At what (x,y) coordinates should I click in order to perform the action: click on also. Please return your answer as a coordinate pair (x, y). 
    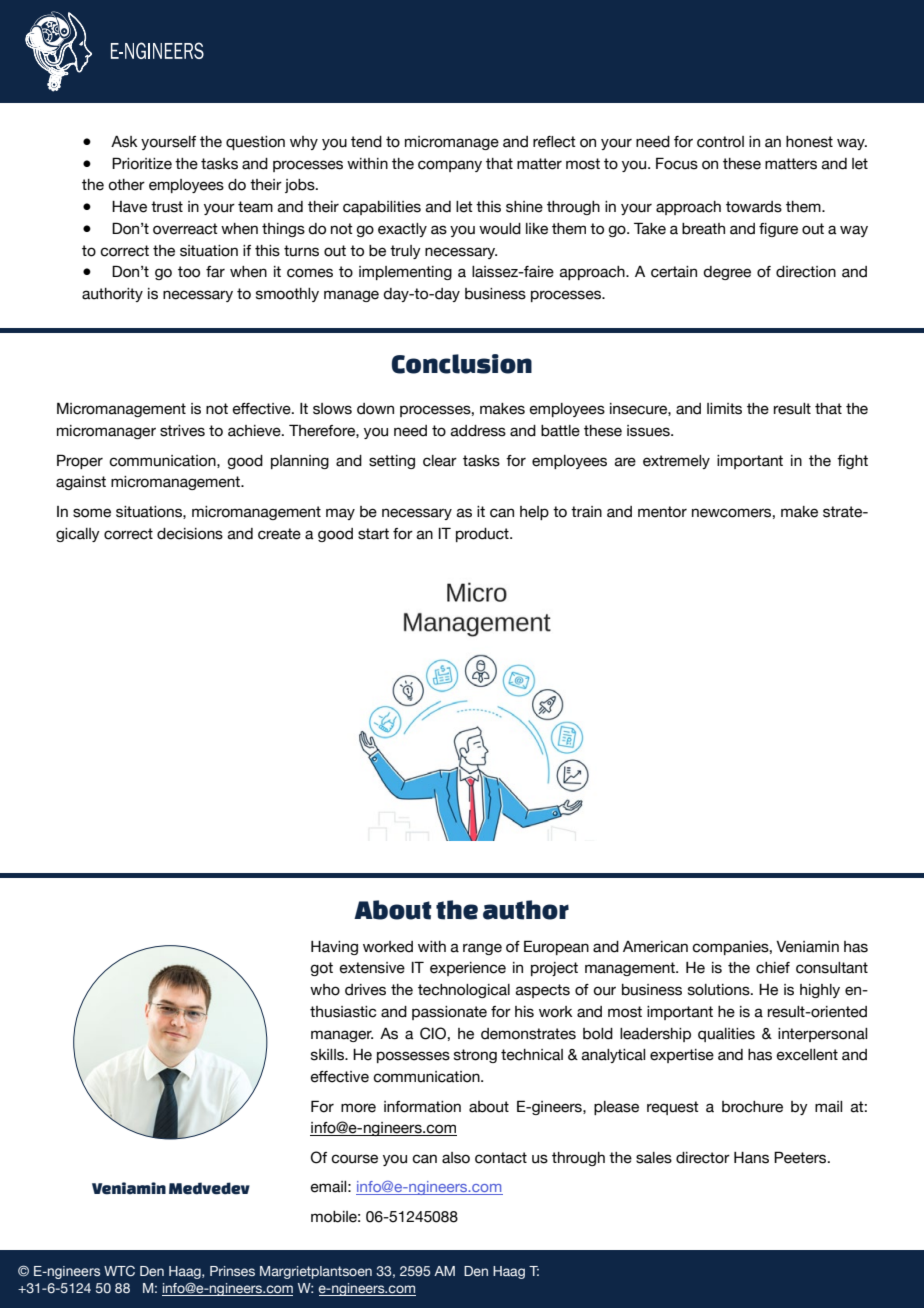
    Looking at the image, I should click on (456, 1158).
